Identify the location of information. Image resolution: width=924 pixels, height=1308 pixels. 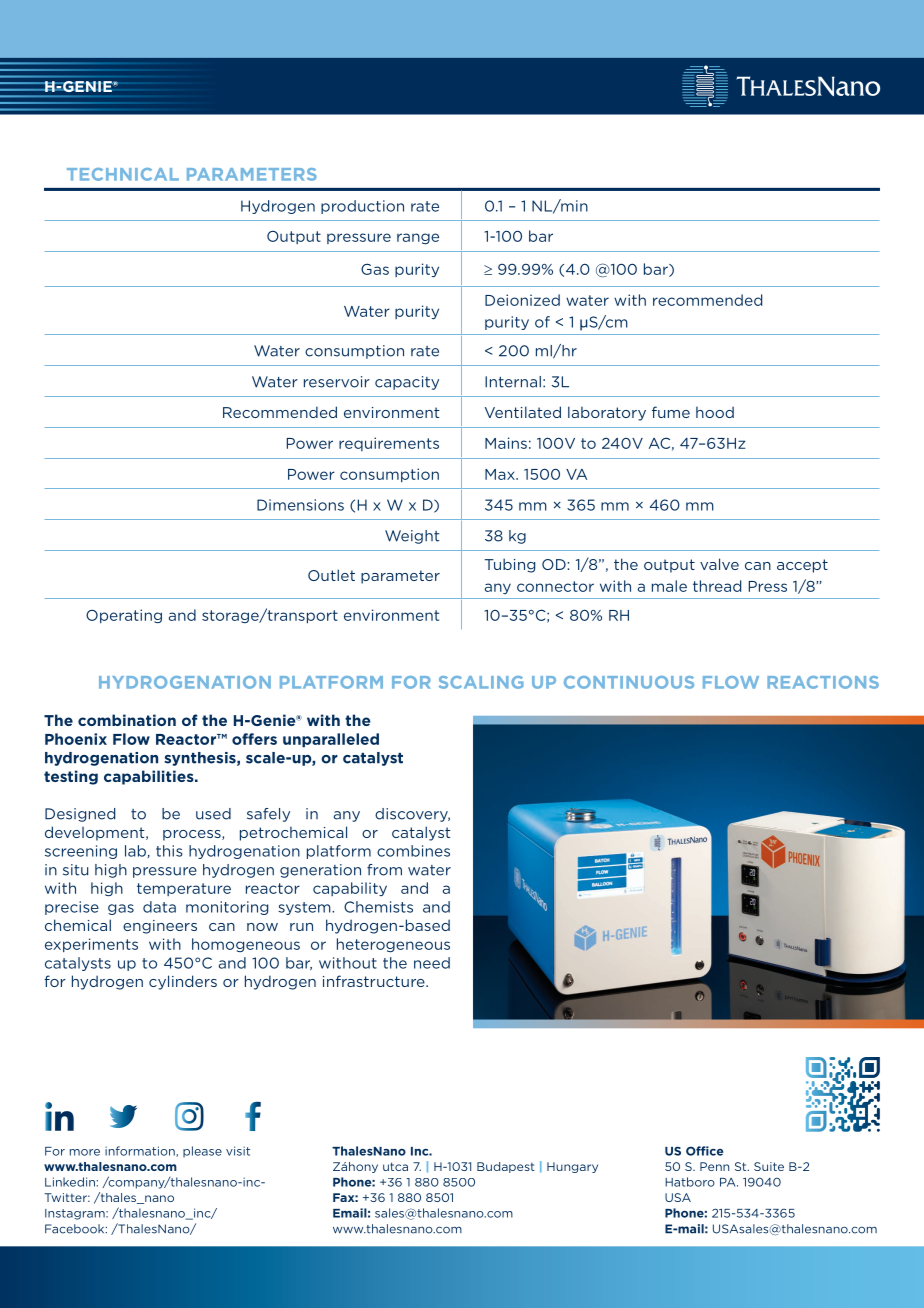
(141, 1151).
